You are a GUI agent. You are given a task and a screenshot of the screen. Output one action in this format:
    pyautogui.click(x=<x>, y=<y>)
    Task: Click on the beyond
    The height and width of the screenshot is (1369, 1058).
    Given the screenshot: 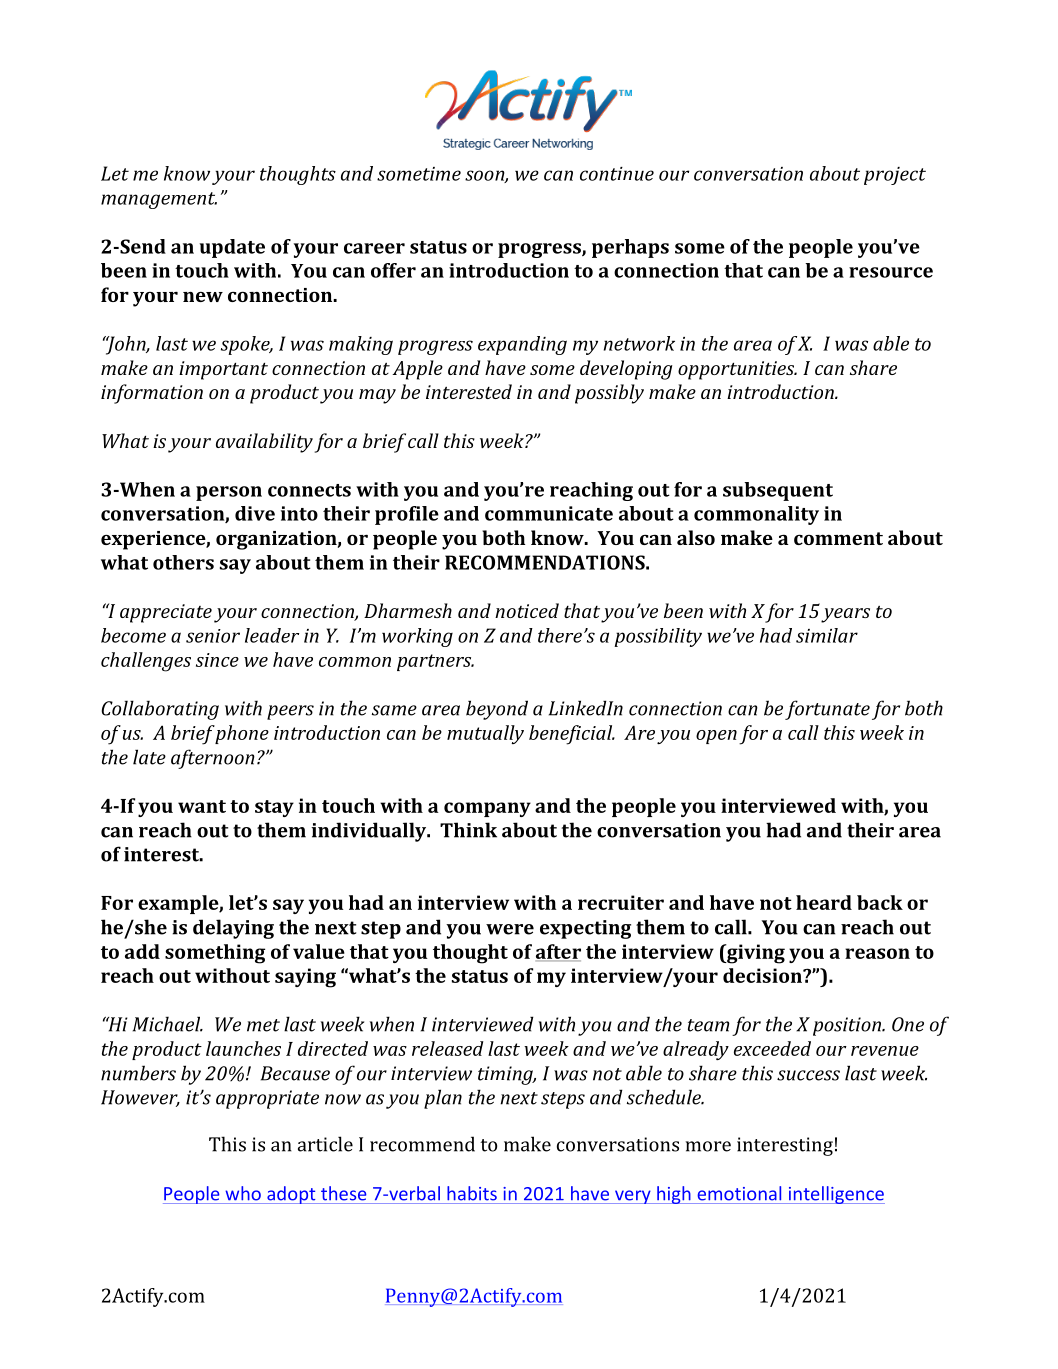 What is the action you would take?
    pyautogui.click(x=497, y=710)
